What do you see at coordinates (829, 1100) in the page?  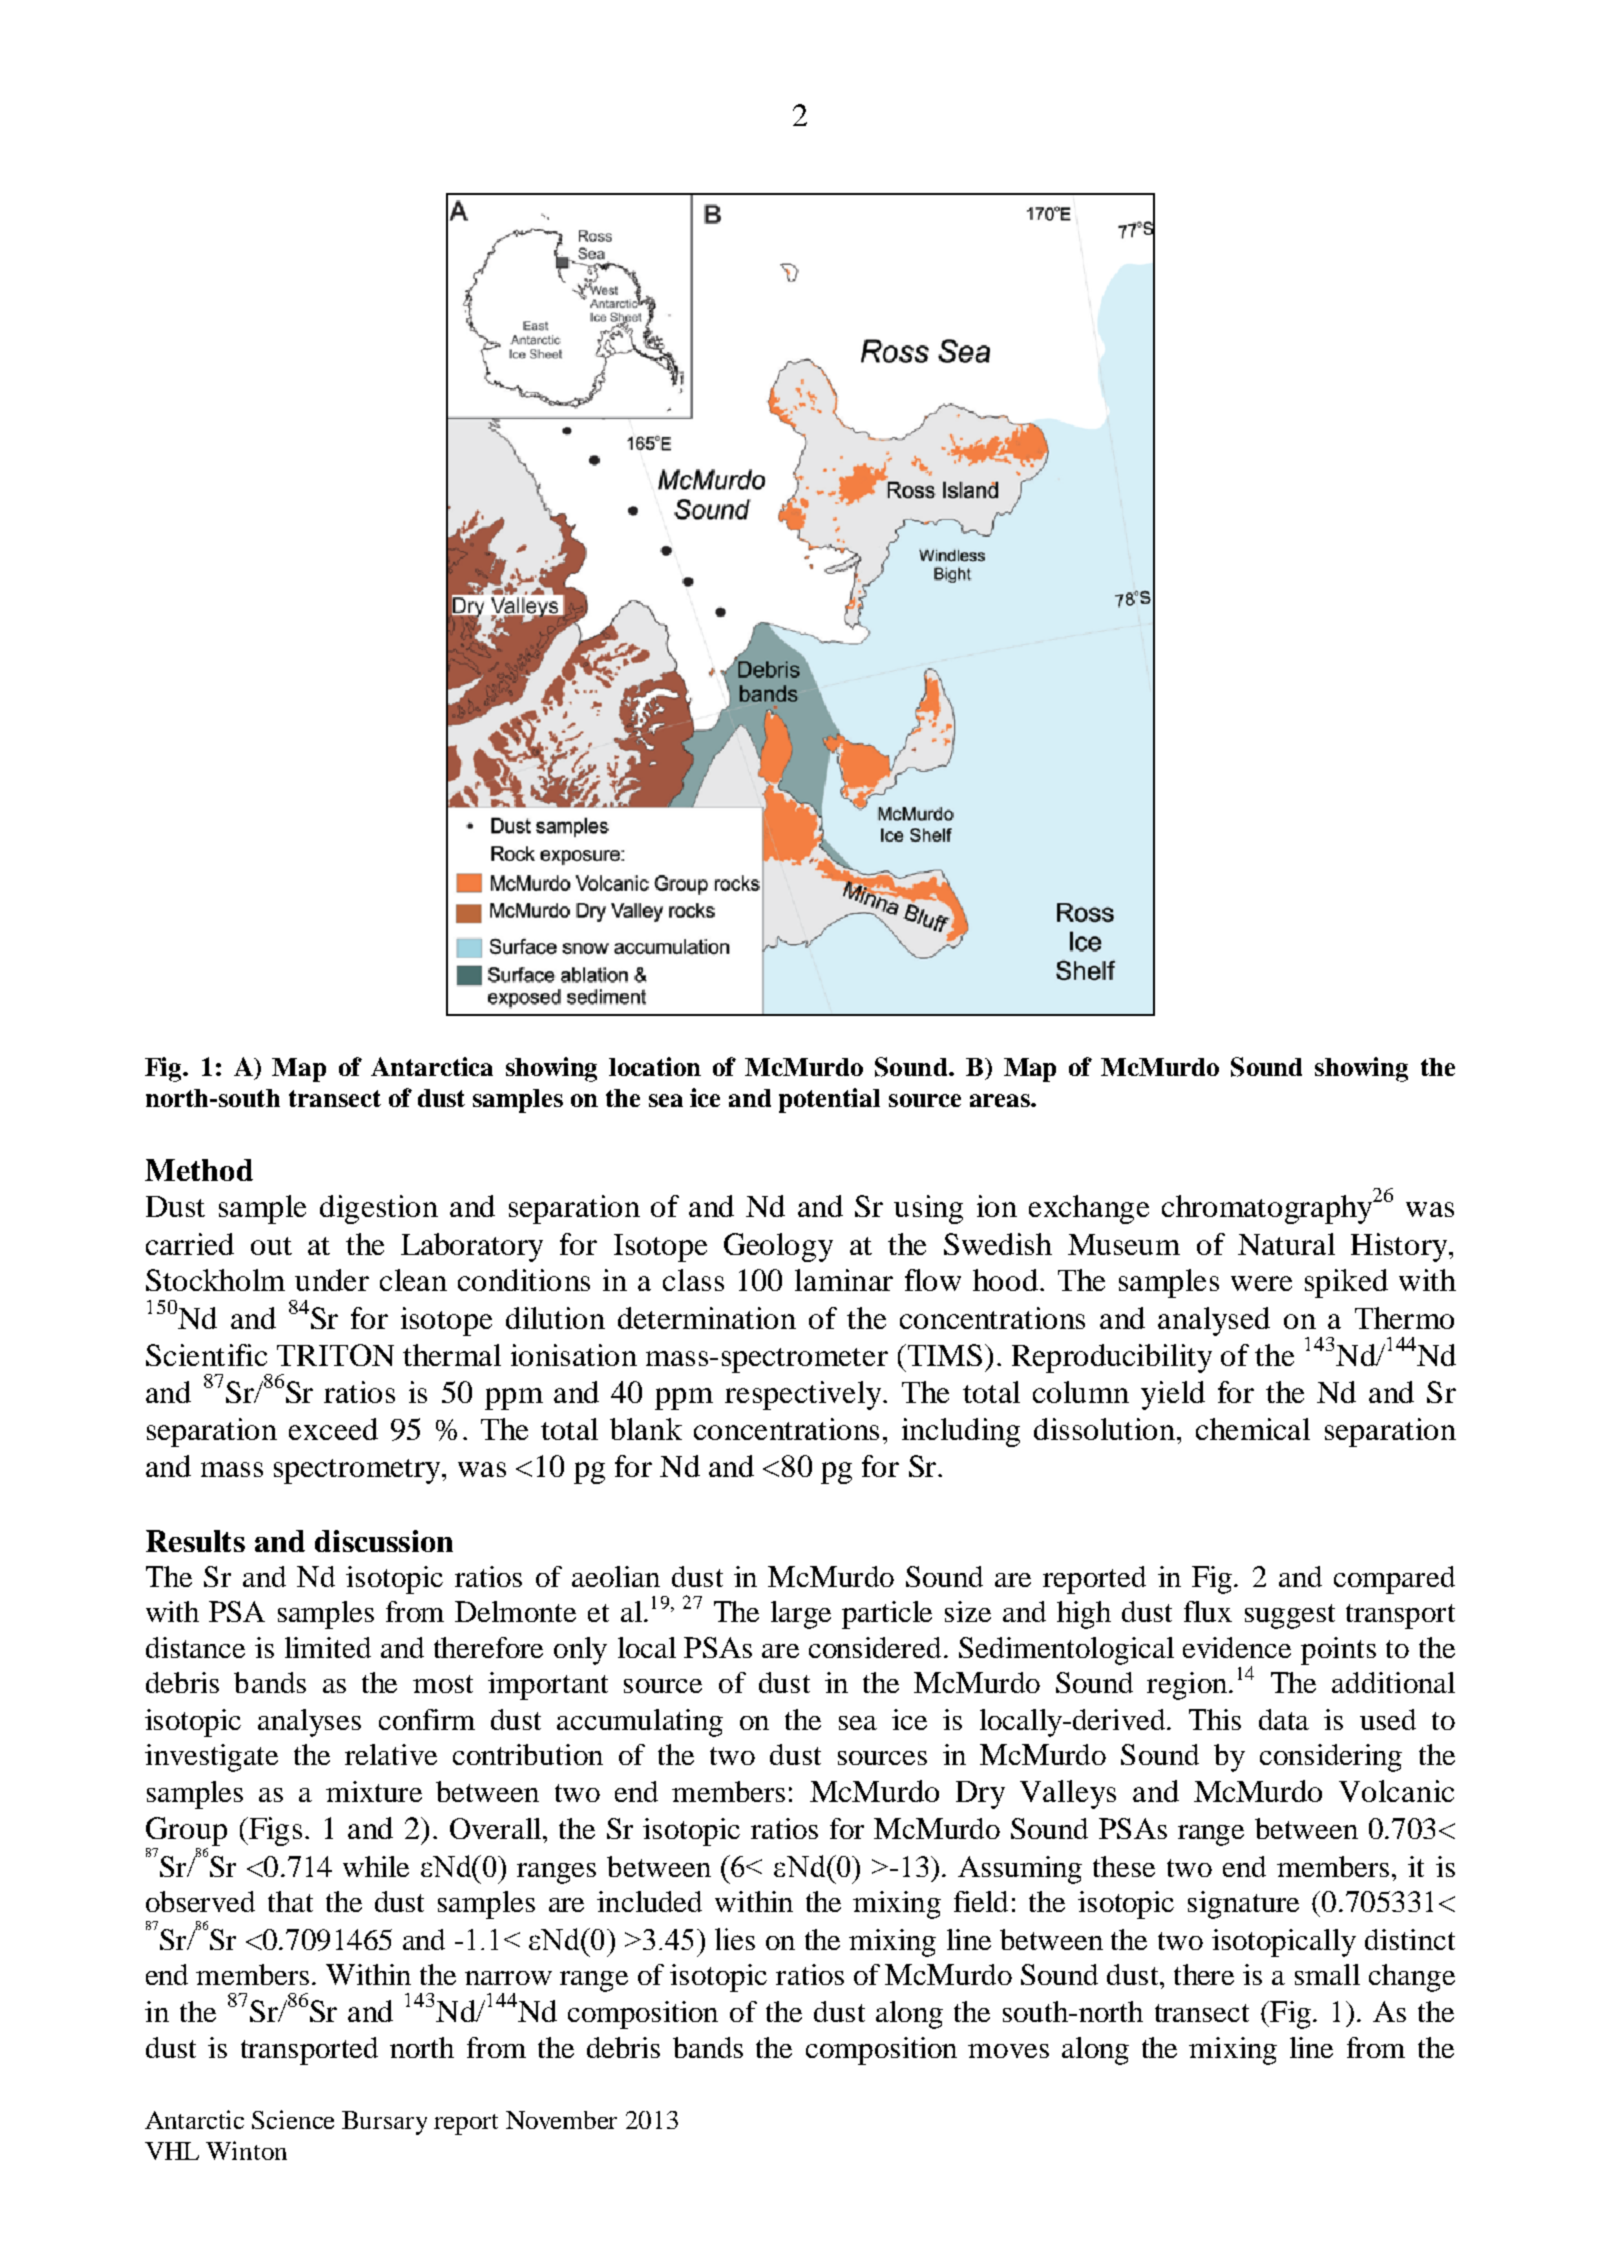 I see `potential` at bounding box center [829, 1100].
